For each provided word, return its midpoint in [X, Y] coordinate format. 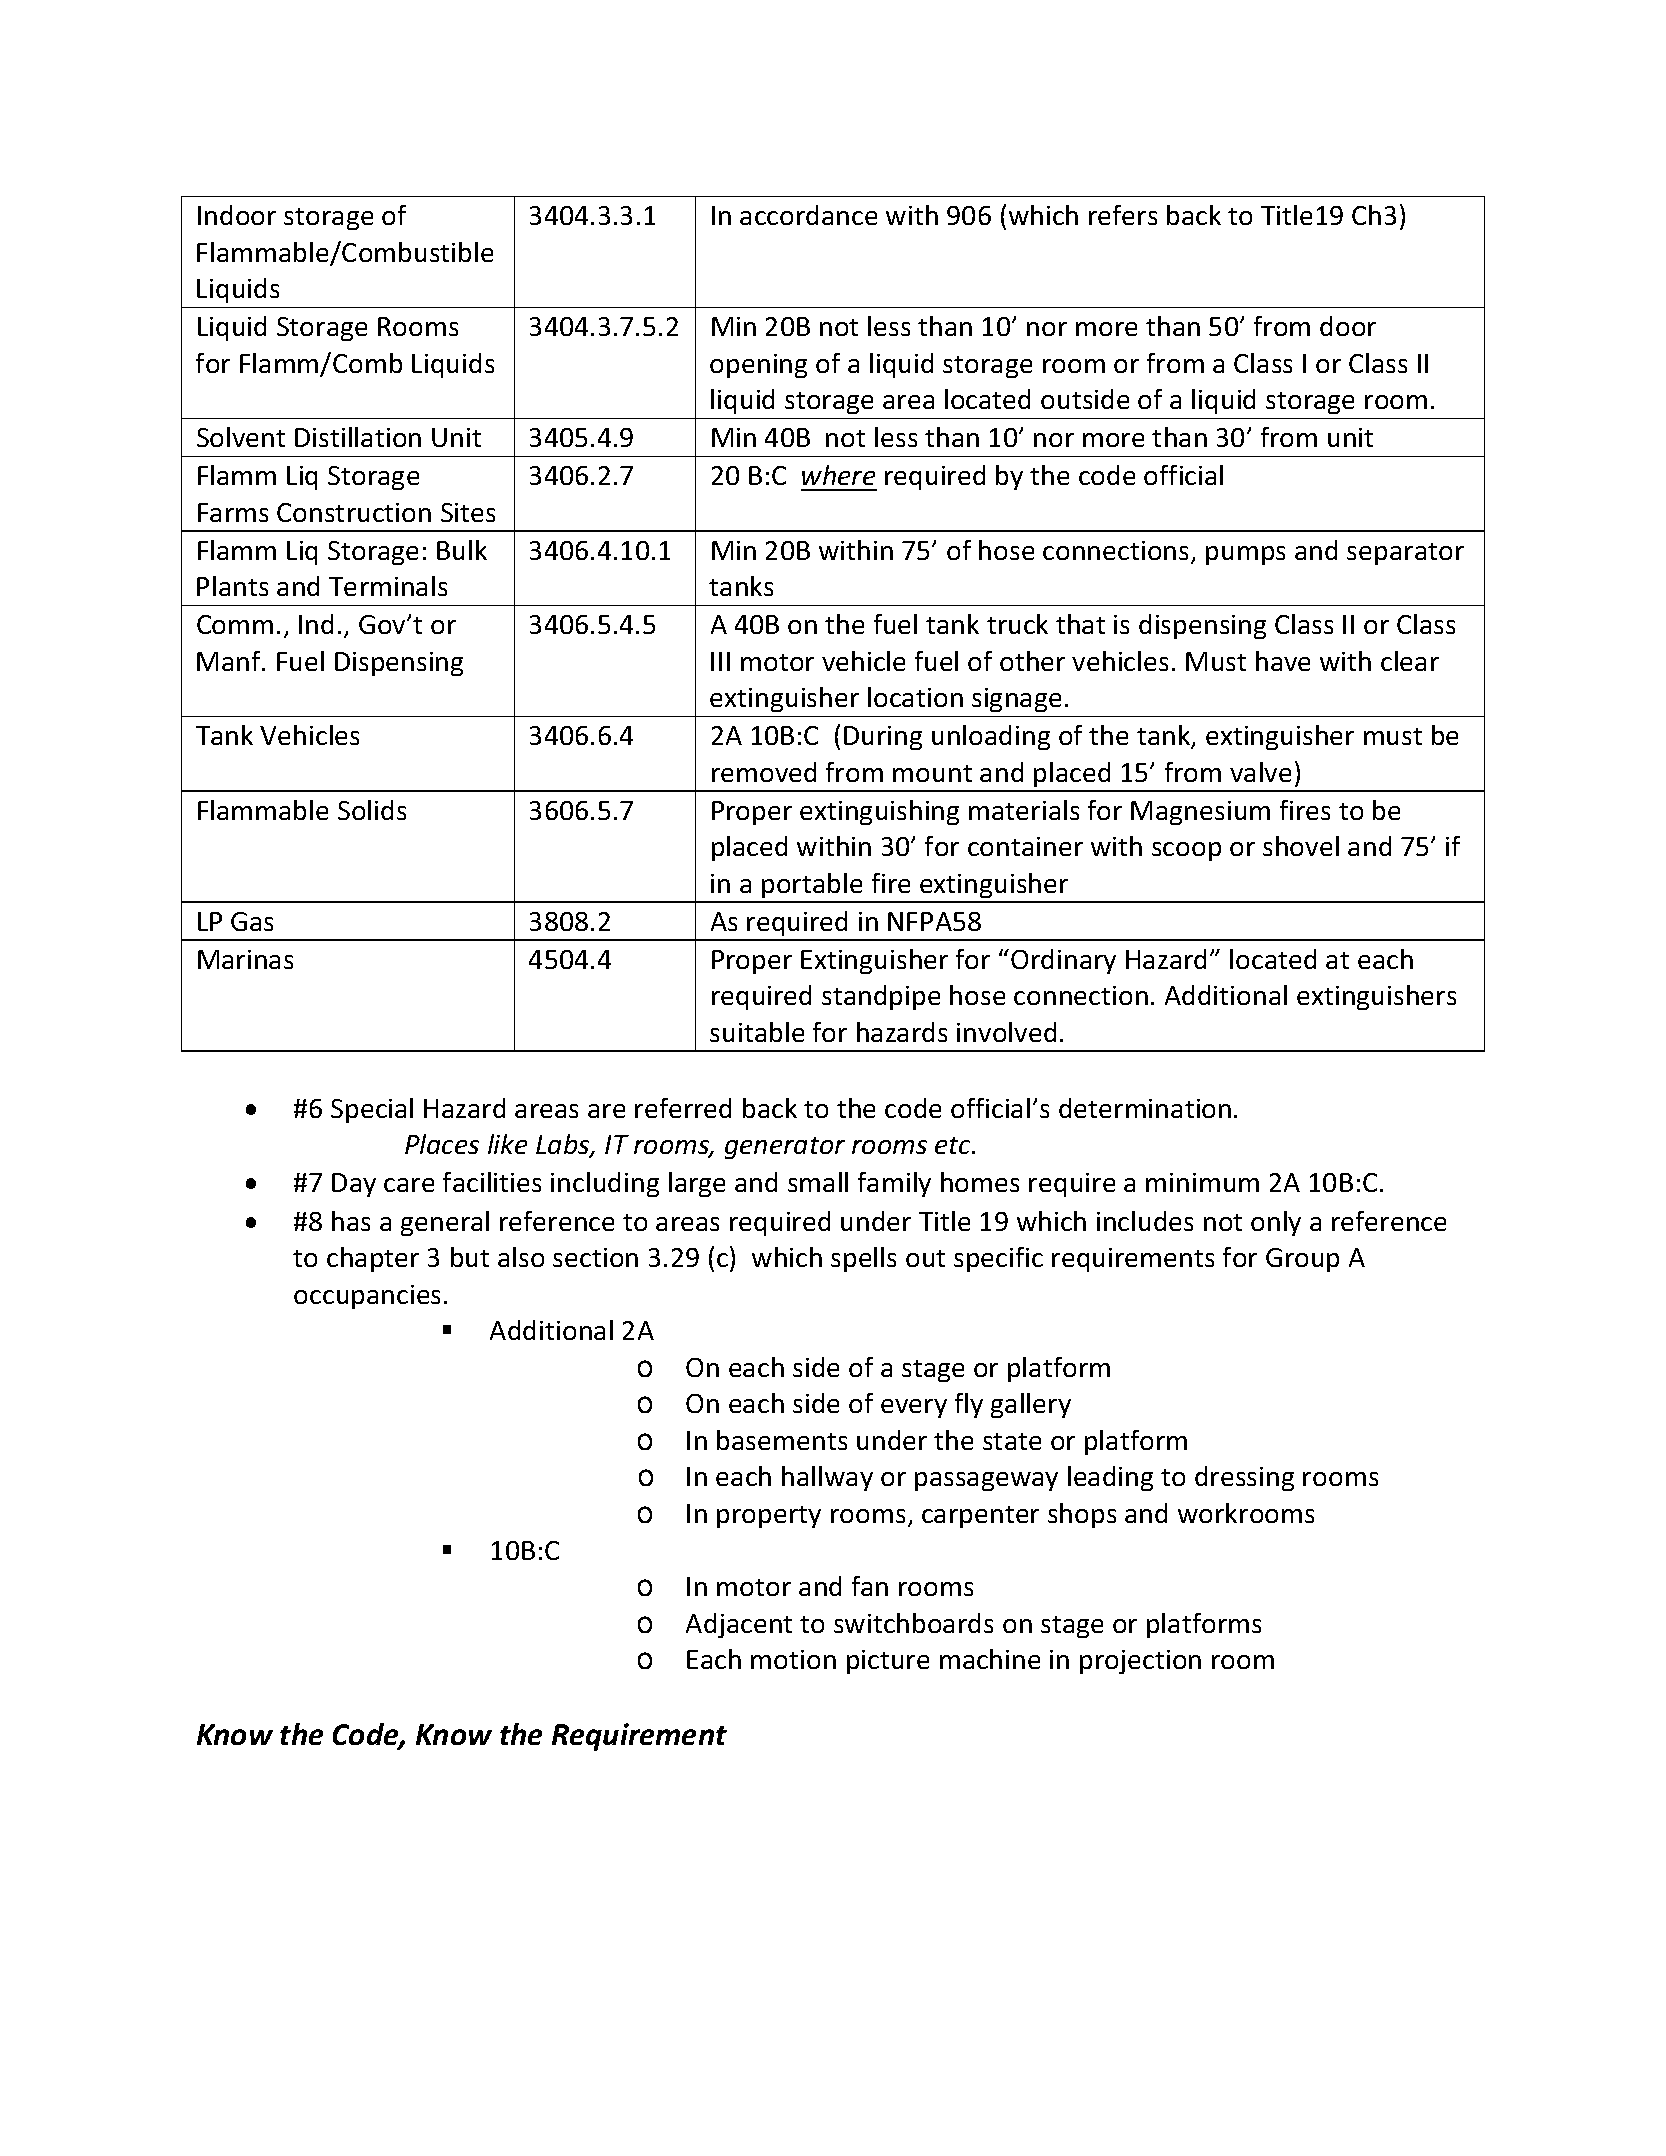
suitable [757, 1032]
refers [1123, 215]
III [720, 661]
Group [1302, 1260]
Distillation [358, 437]
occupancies [367, 1297]
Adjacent [739, 1625]
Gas [252, 921]
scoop [1186, 851]
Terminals [388, 586]
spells [863, 1259]
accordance [808, 215]
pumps [1245, 555]
